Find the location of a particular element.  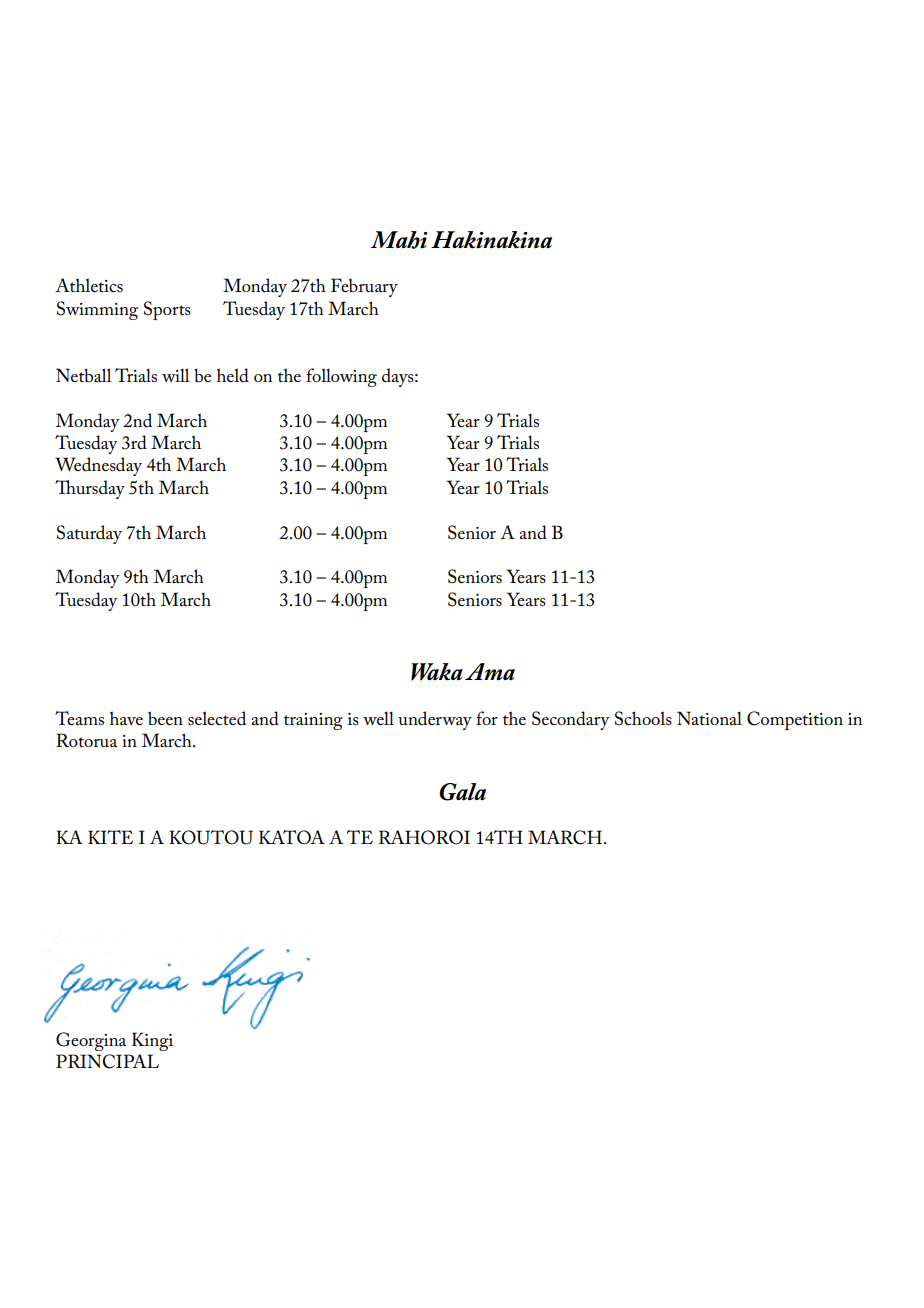

Waka is located at coordinates (437, 672).
